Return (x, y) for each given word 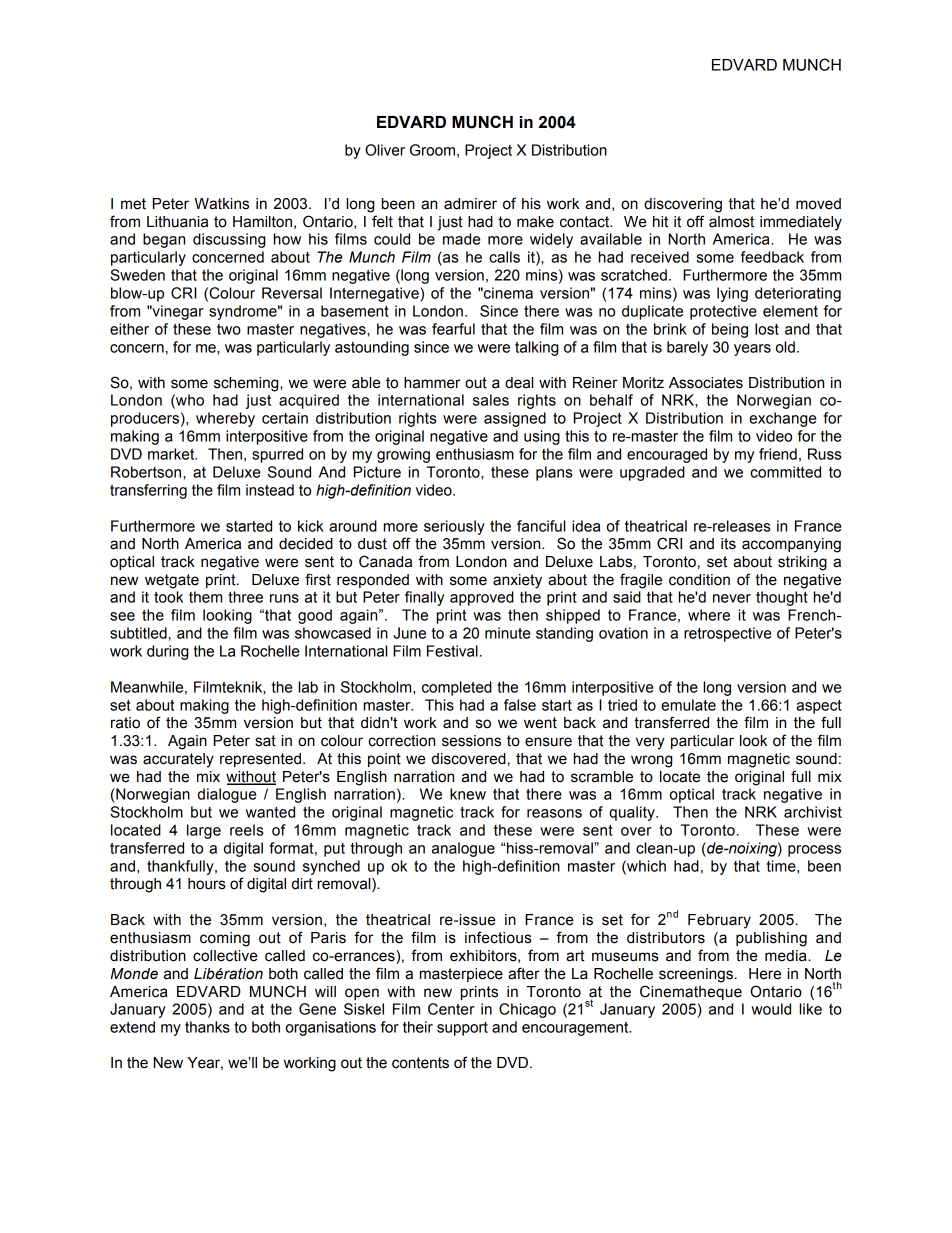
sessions (471, 741)
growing (403, 455)
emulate (688, 705)
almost (731, 222)
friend (778, 454)
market (172, 454)
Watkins (221, 204)
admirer (470, 204)
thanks (207, 1027)
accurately (178, 760)
